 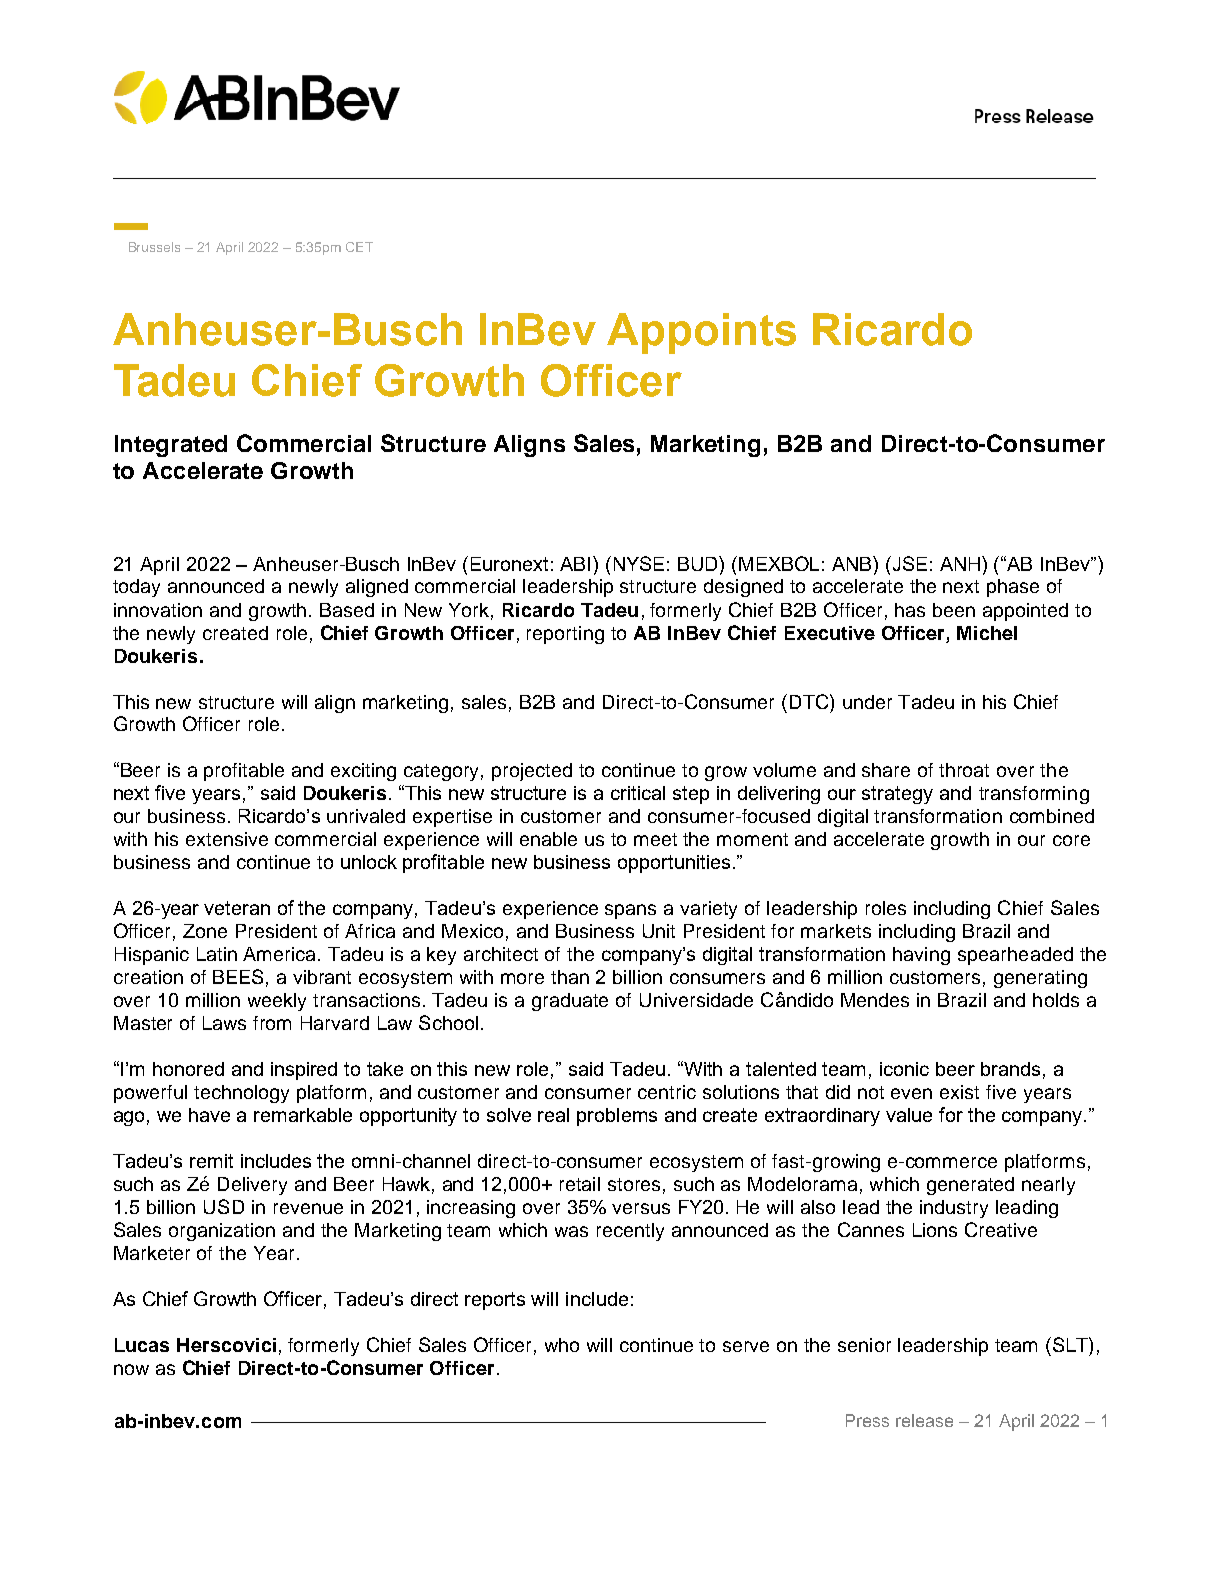 I want to click on JSE, so click(x=908, y=563).
